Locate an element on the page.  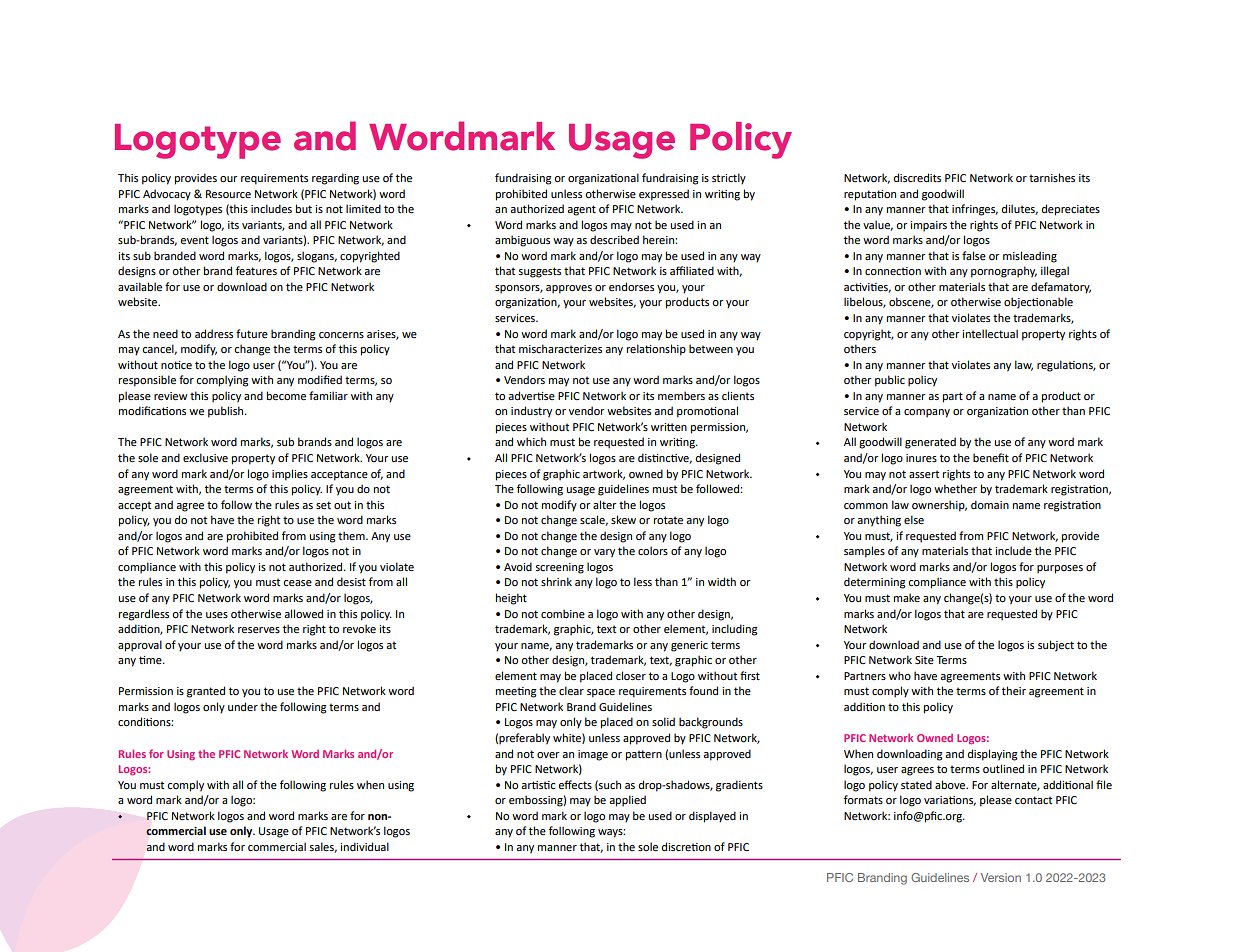
assert is located at coordinates (924, 474).
